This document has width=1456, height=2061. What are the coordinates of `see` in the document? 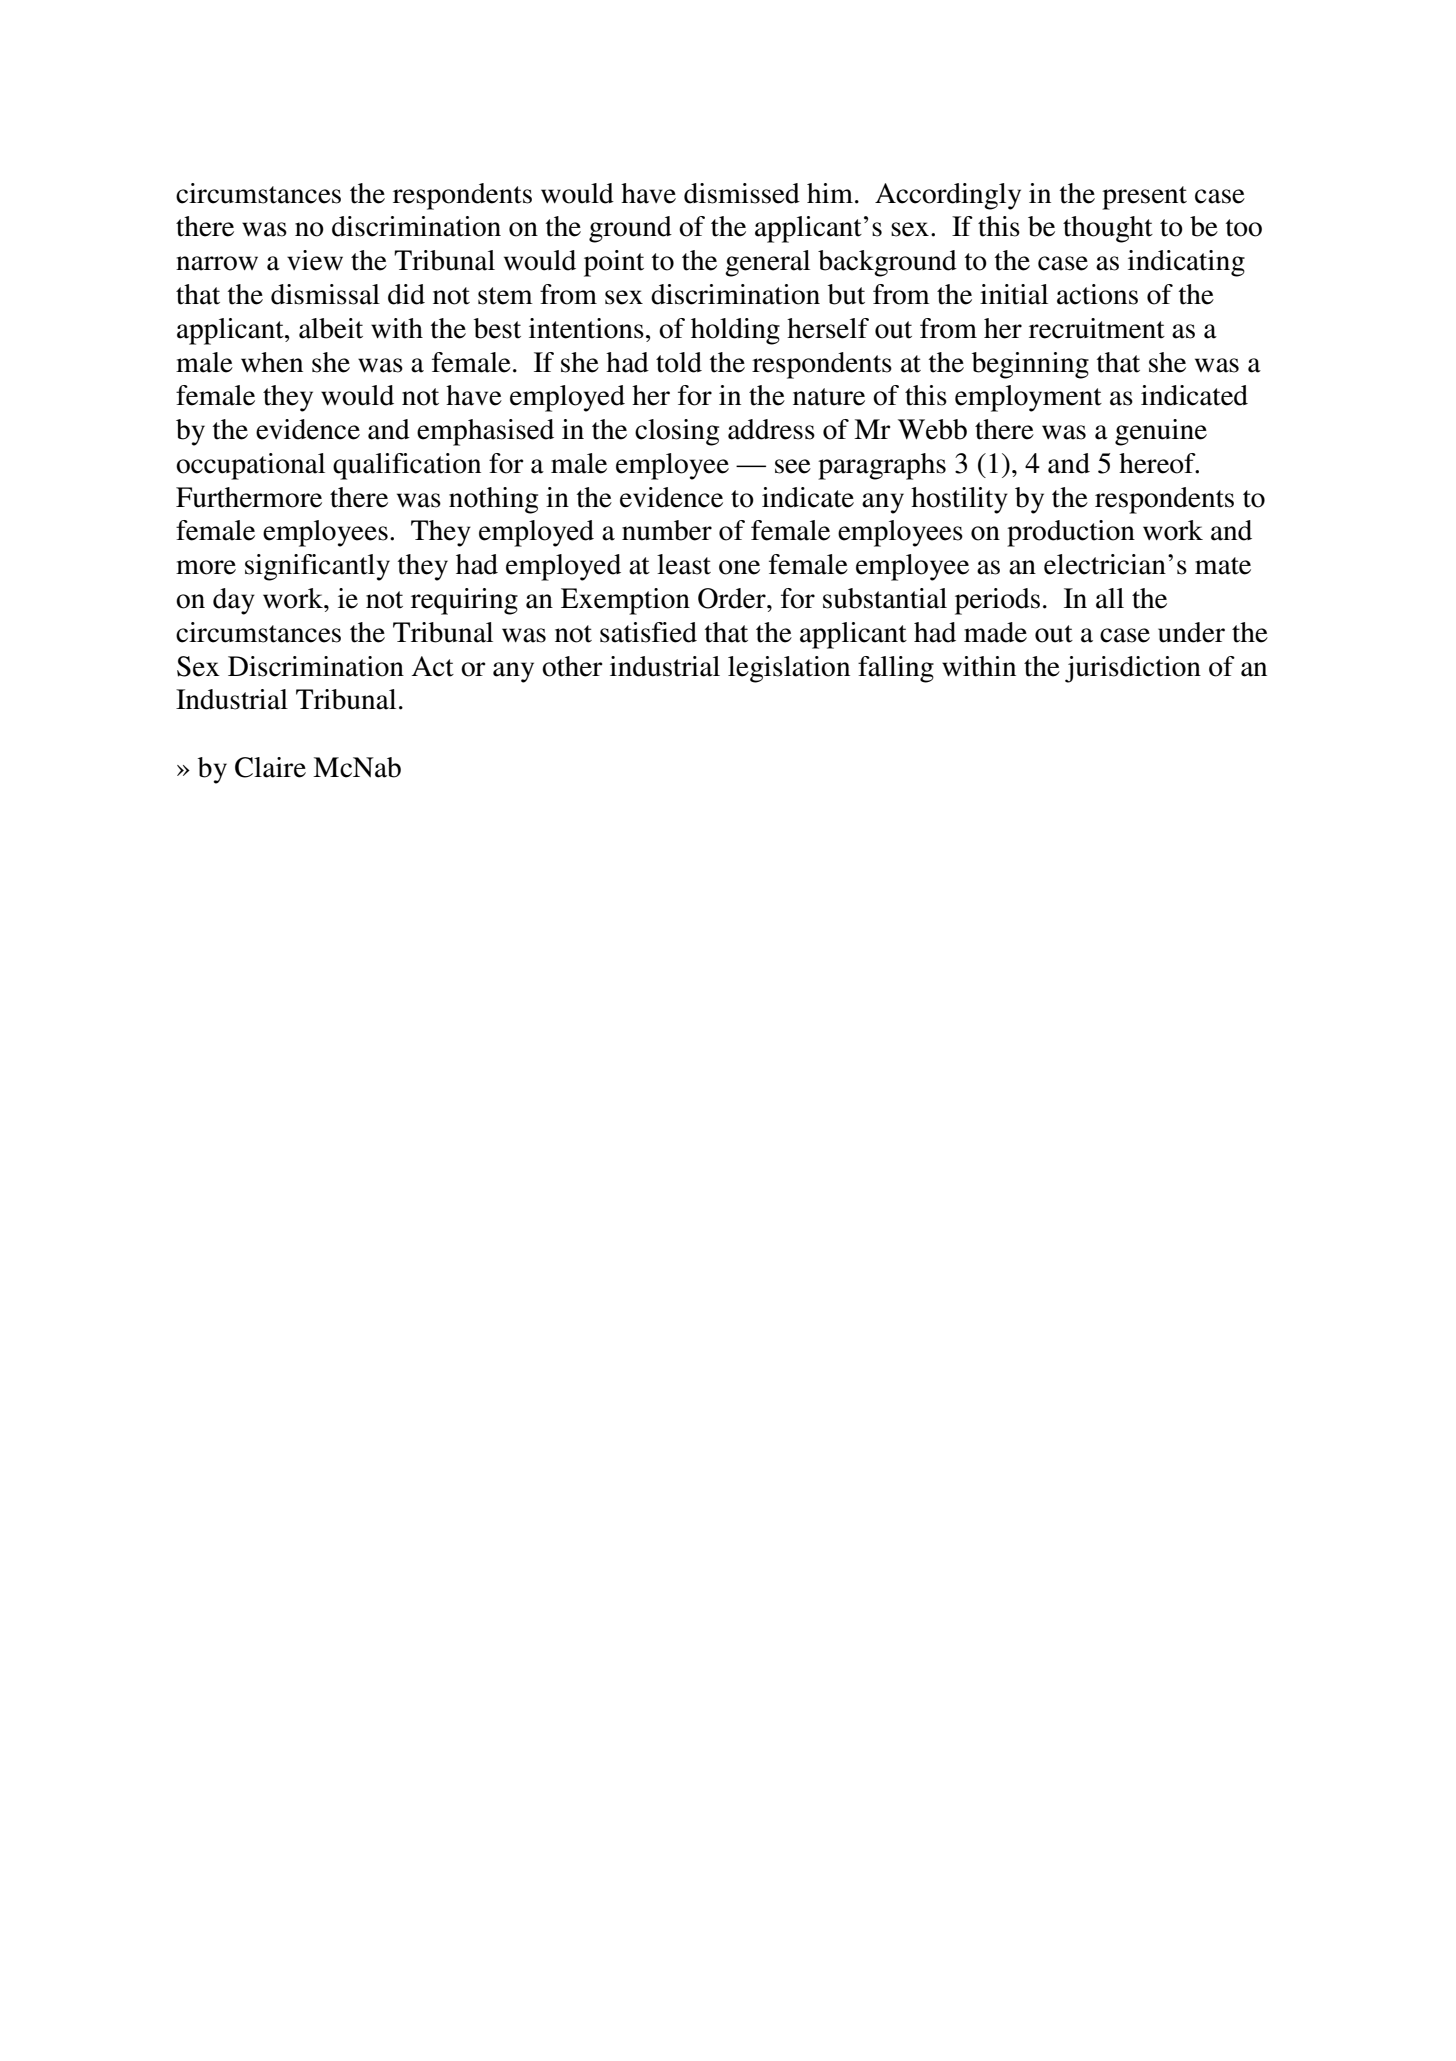 It's located at (793, 466).
